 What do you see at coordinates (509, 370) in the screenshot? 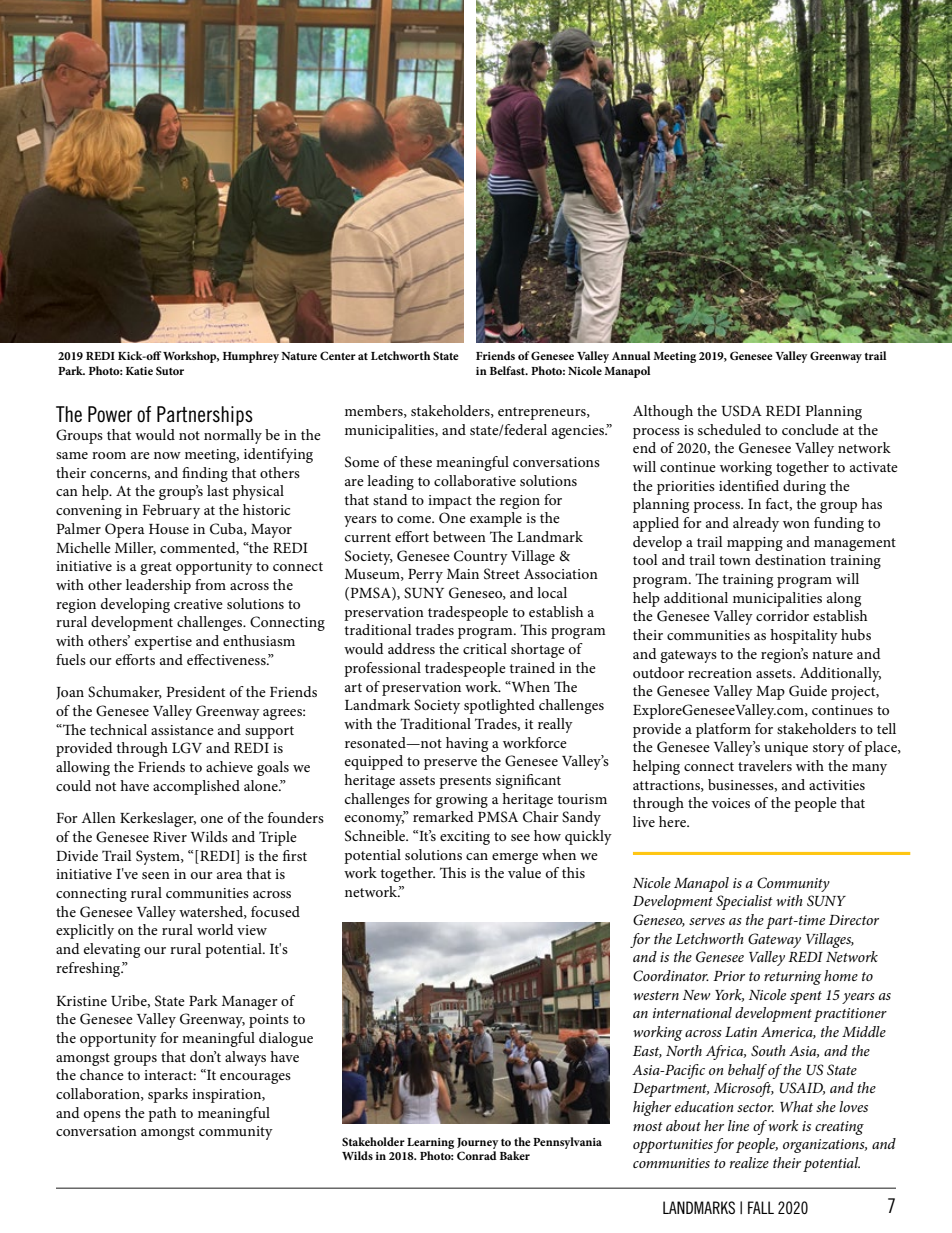
I see `Belfast` at bounding box center [509, 370].
